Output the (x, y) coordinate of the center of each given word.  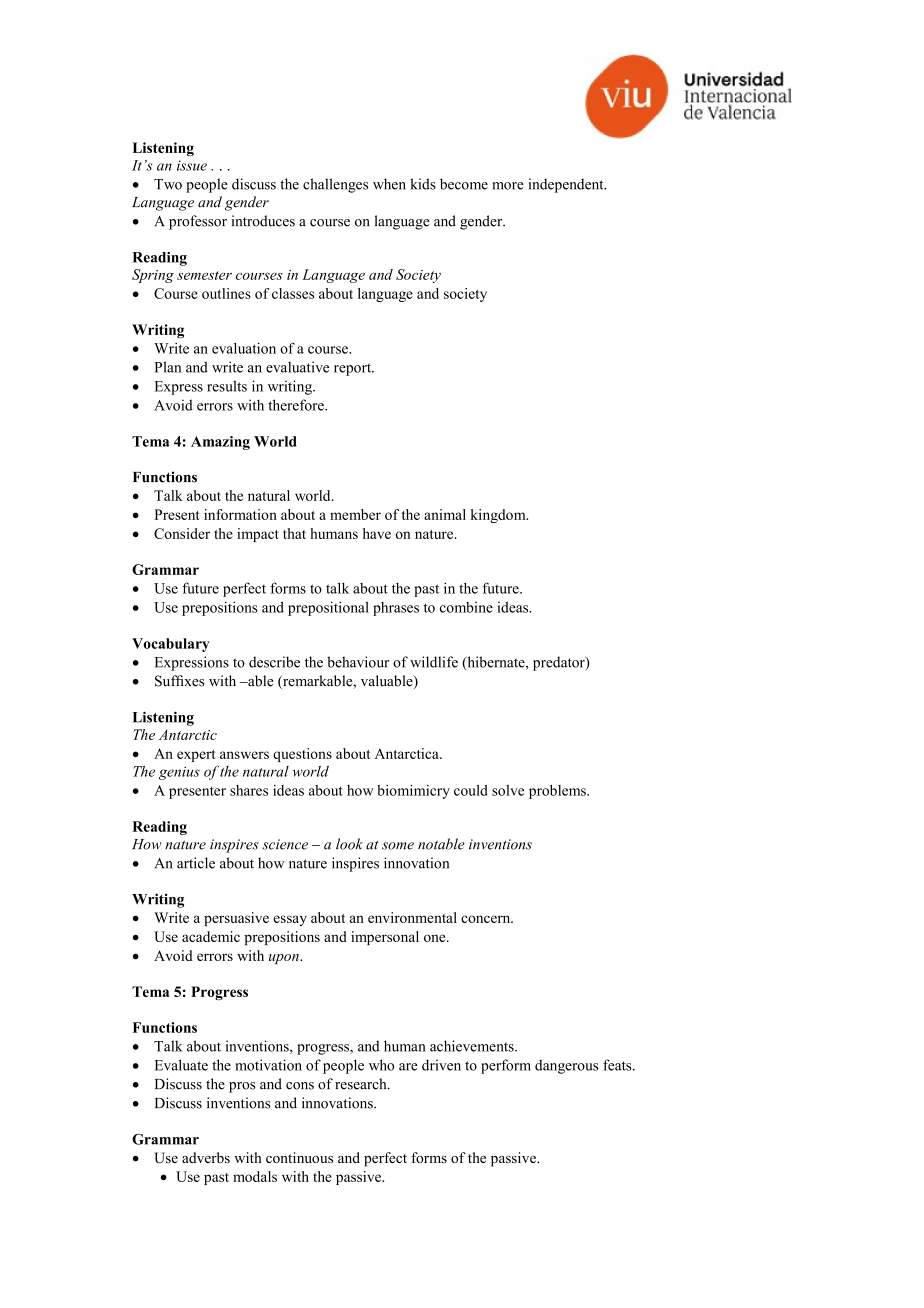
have (377, 533)
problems (558, 792)
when (389, 184)
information (240, 514)
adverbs (206, 1157)
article (196, 863)
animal (445, 514)
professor (198, 222)
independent (567, 185)
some (398, 846)
